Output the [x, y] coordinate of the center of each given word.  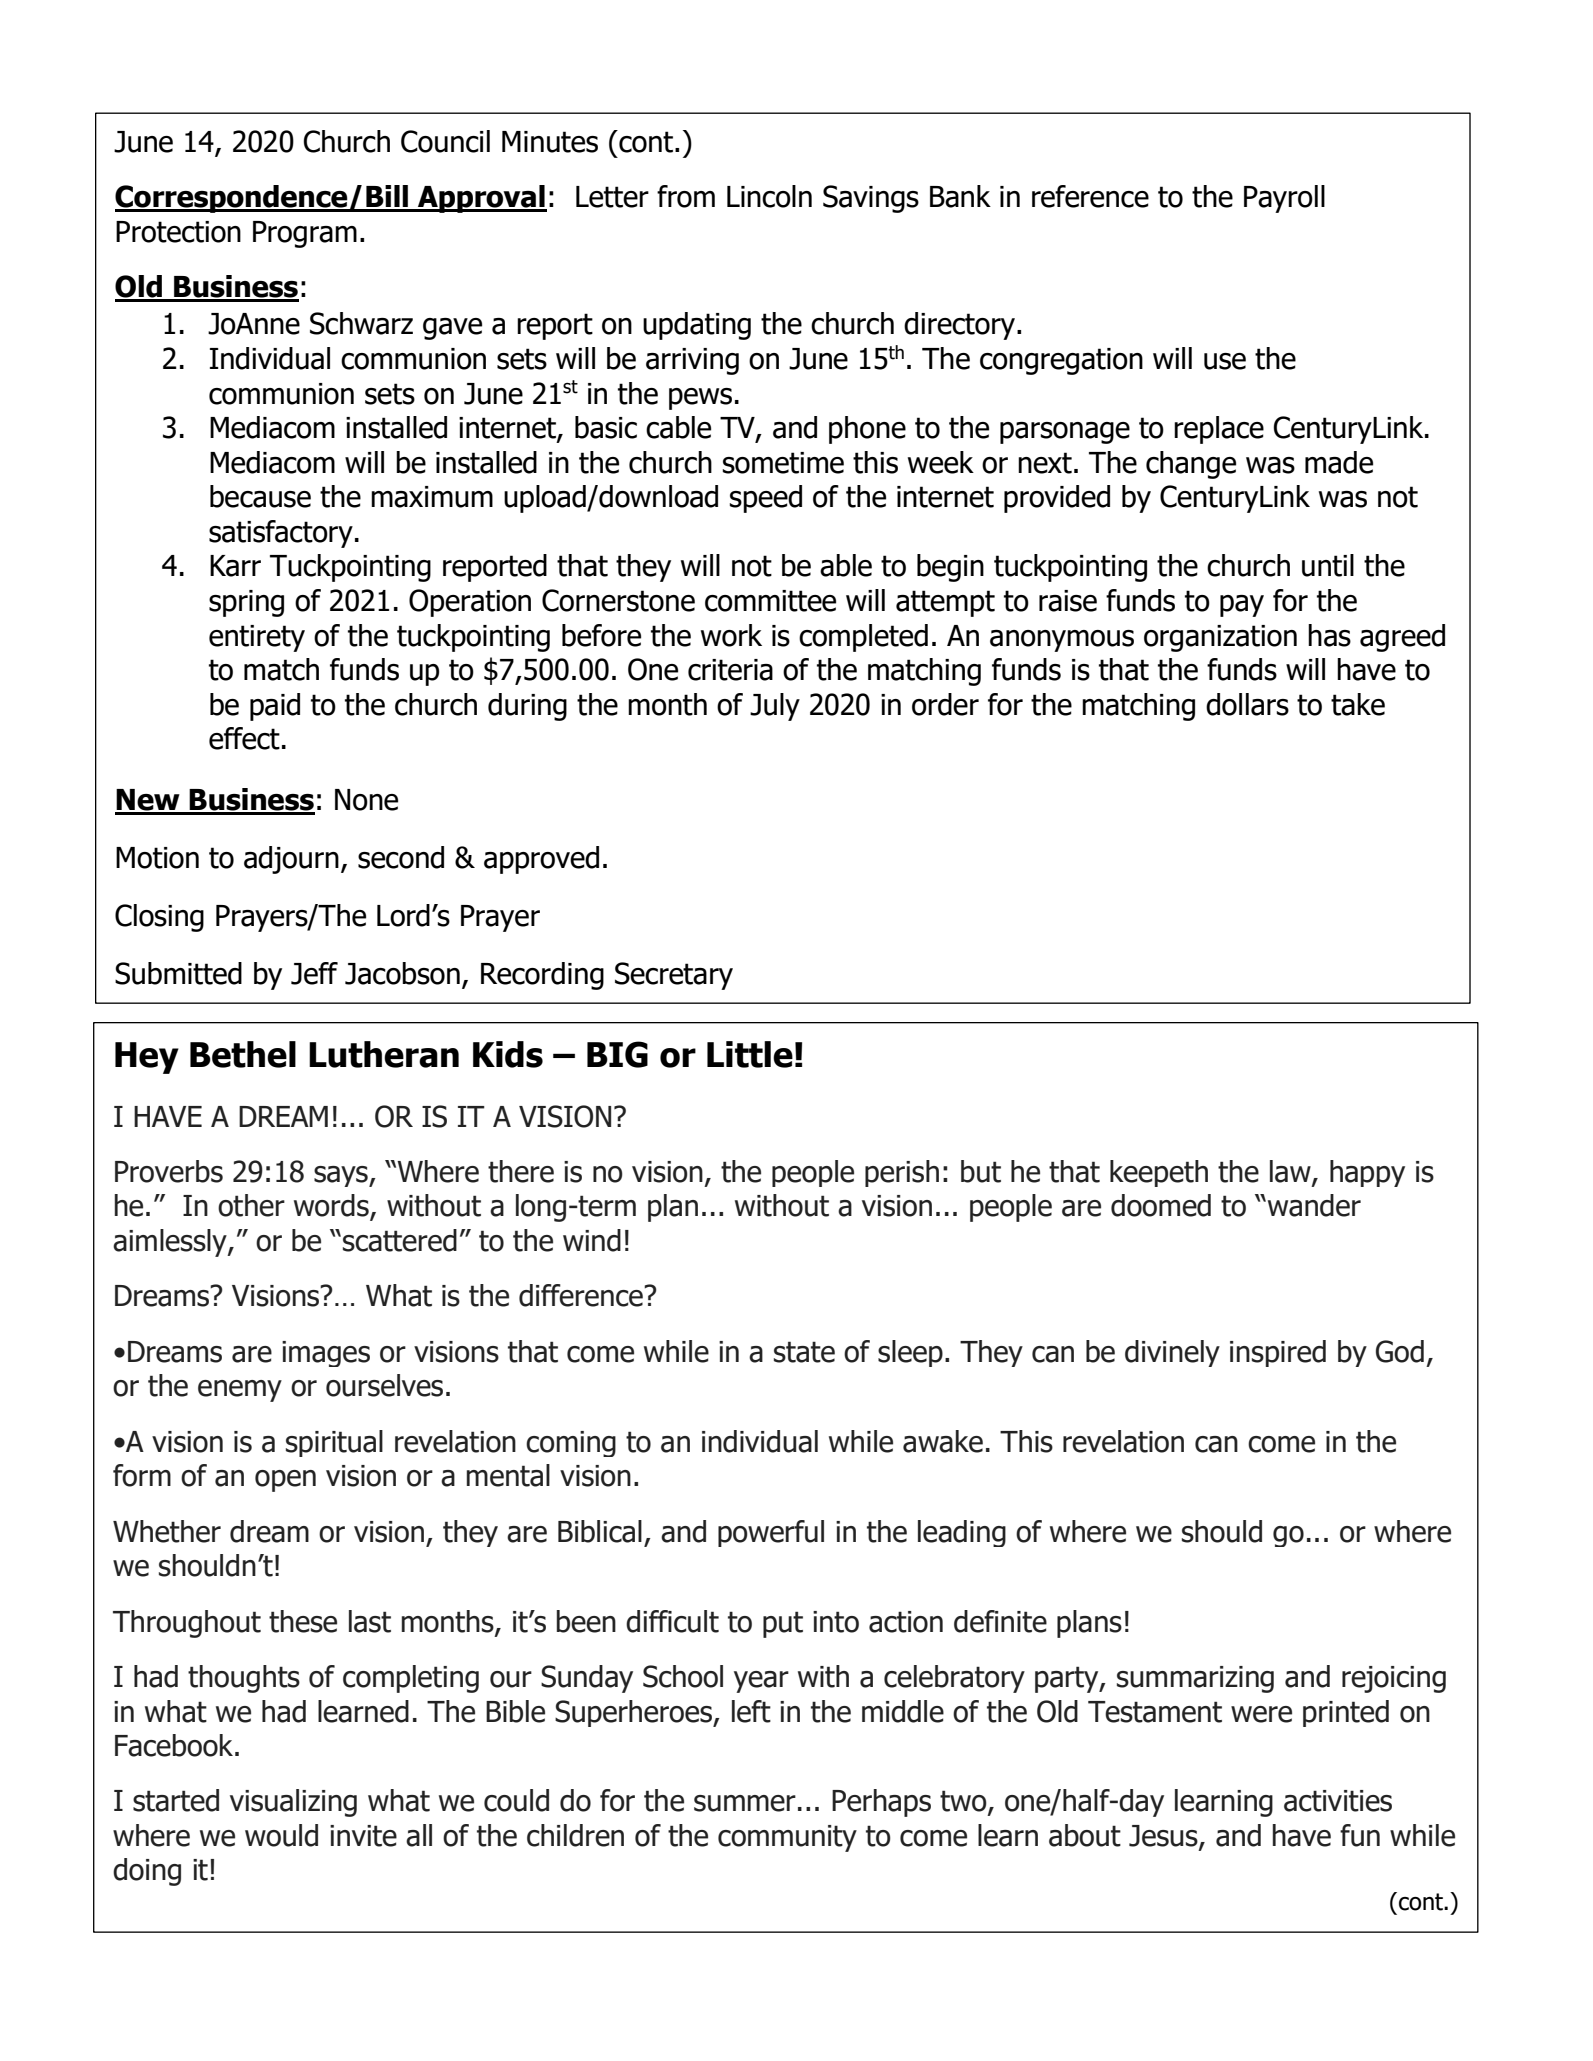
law [1291, 1172]
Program [305, 234]
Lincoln [769, 196]
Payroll [1284, 199]
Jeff [314, 973]
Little [750, 1054]
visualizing [293, 1803]
